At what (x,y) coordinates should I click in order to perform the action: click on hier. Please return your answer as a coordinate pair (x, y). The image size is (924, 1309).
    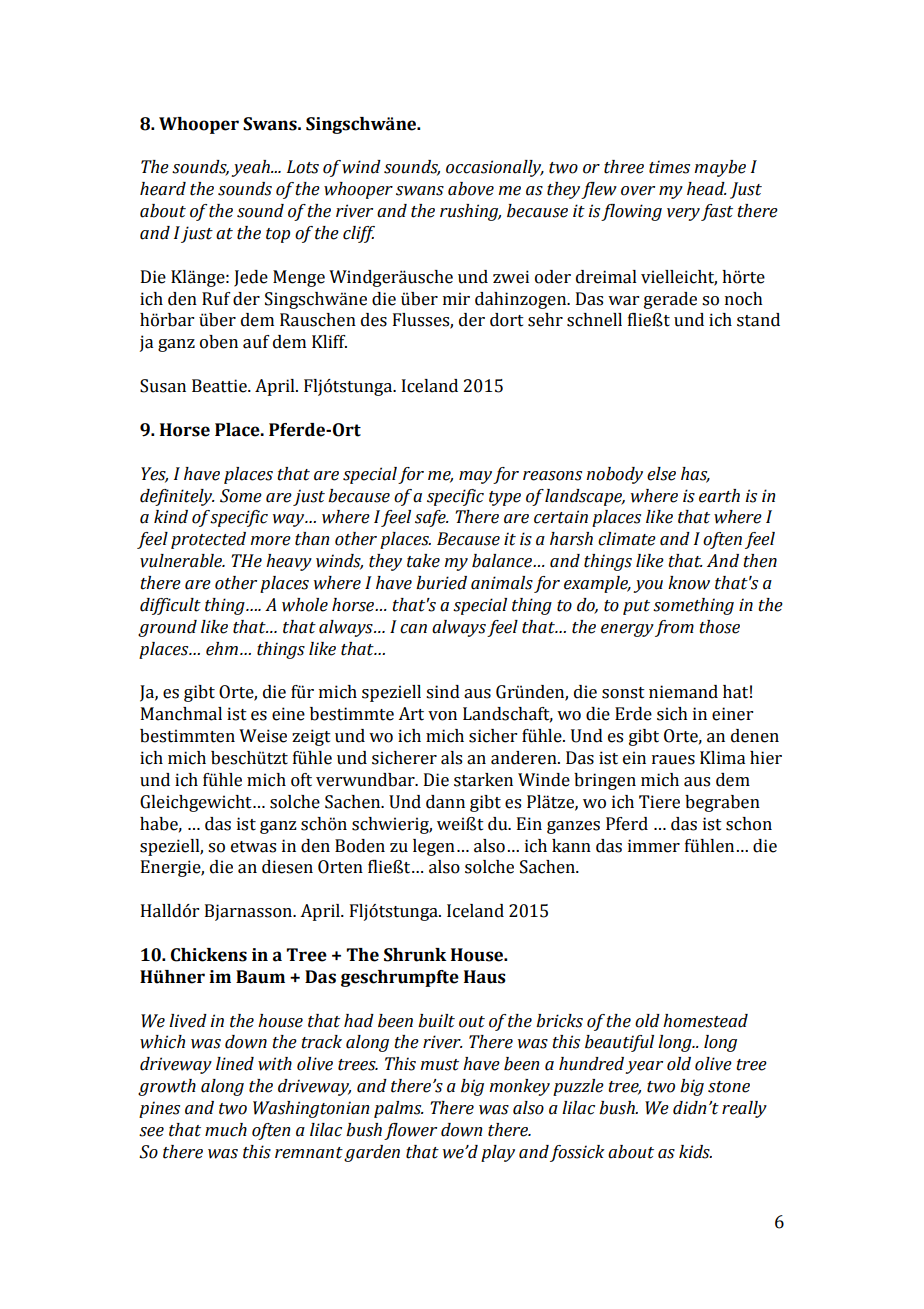
    Looking at the image, I should click on (766, 758).
